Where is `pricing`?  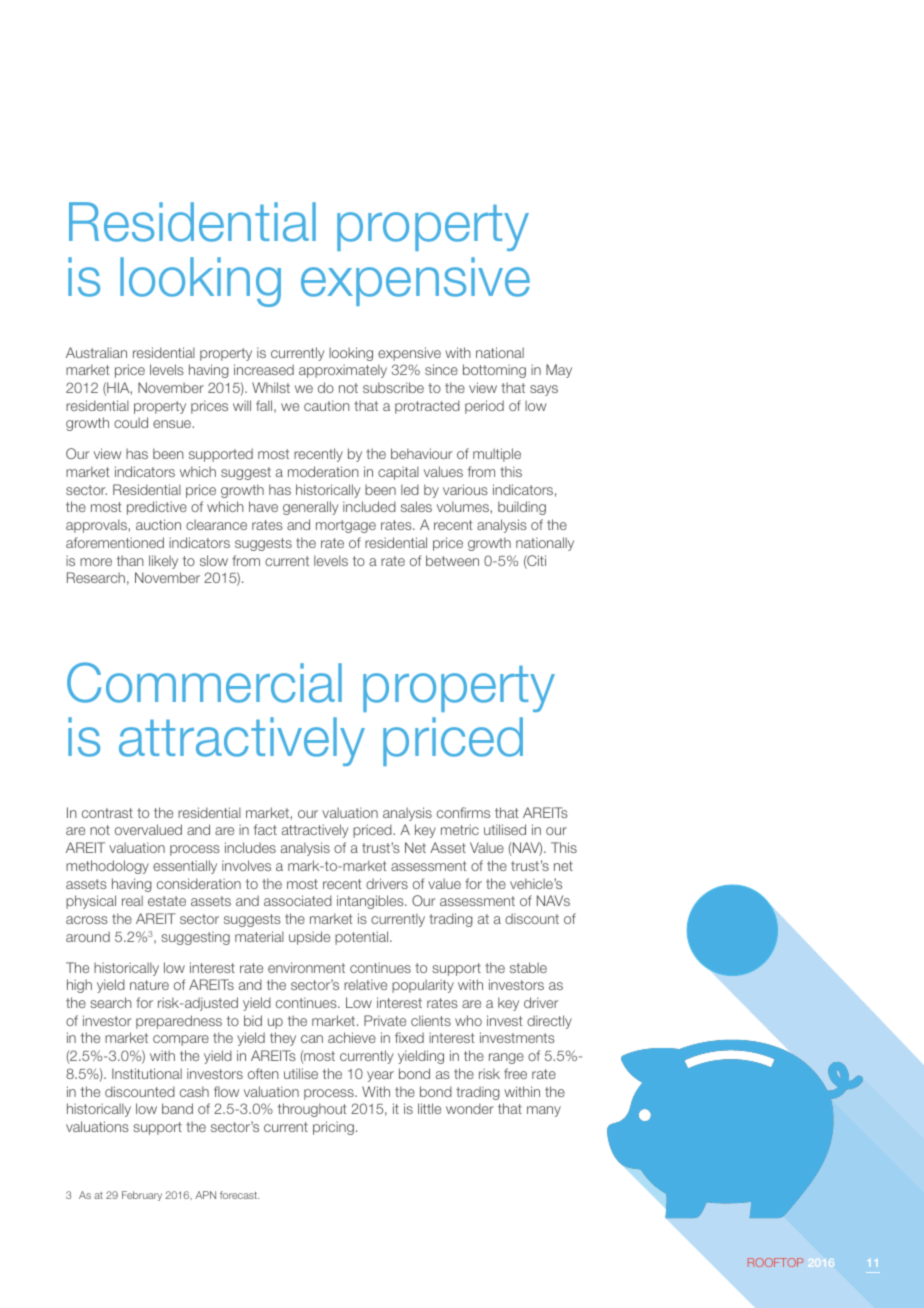
pricing is located at coordinates (333, 1128).
